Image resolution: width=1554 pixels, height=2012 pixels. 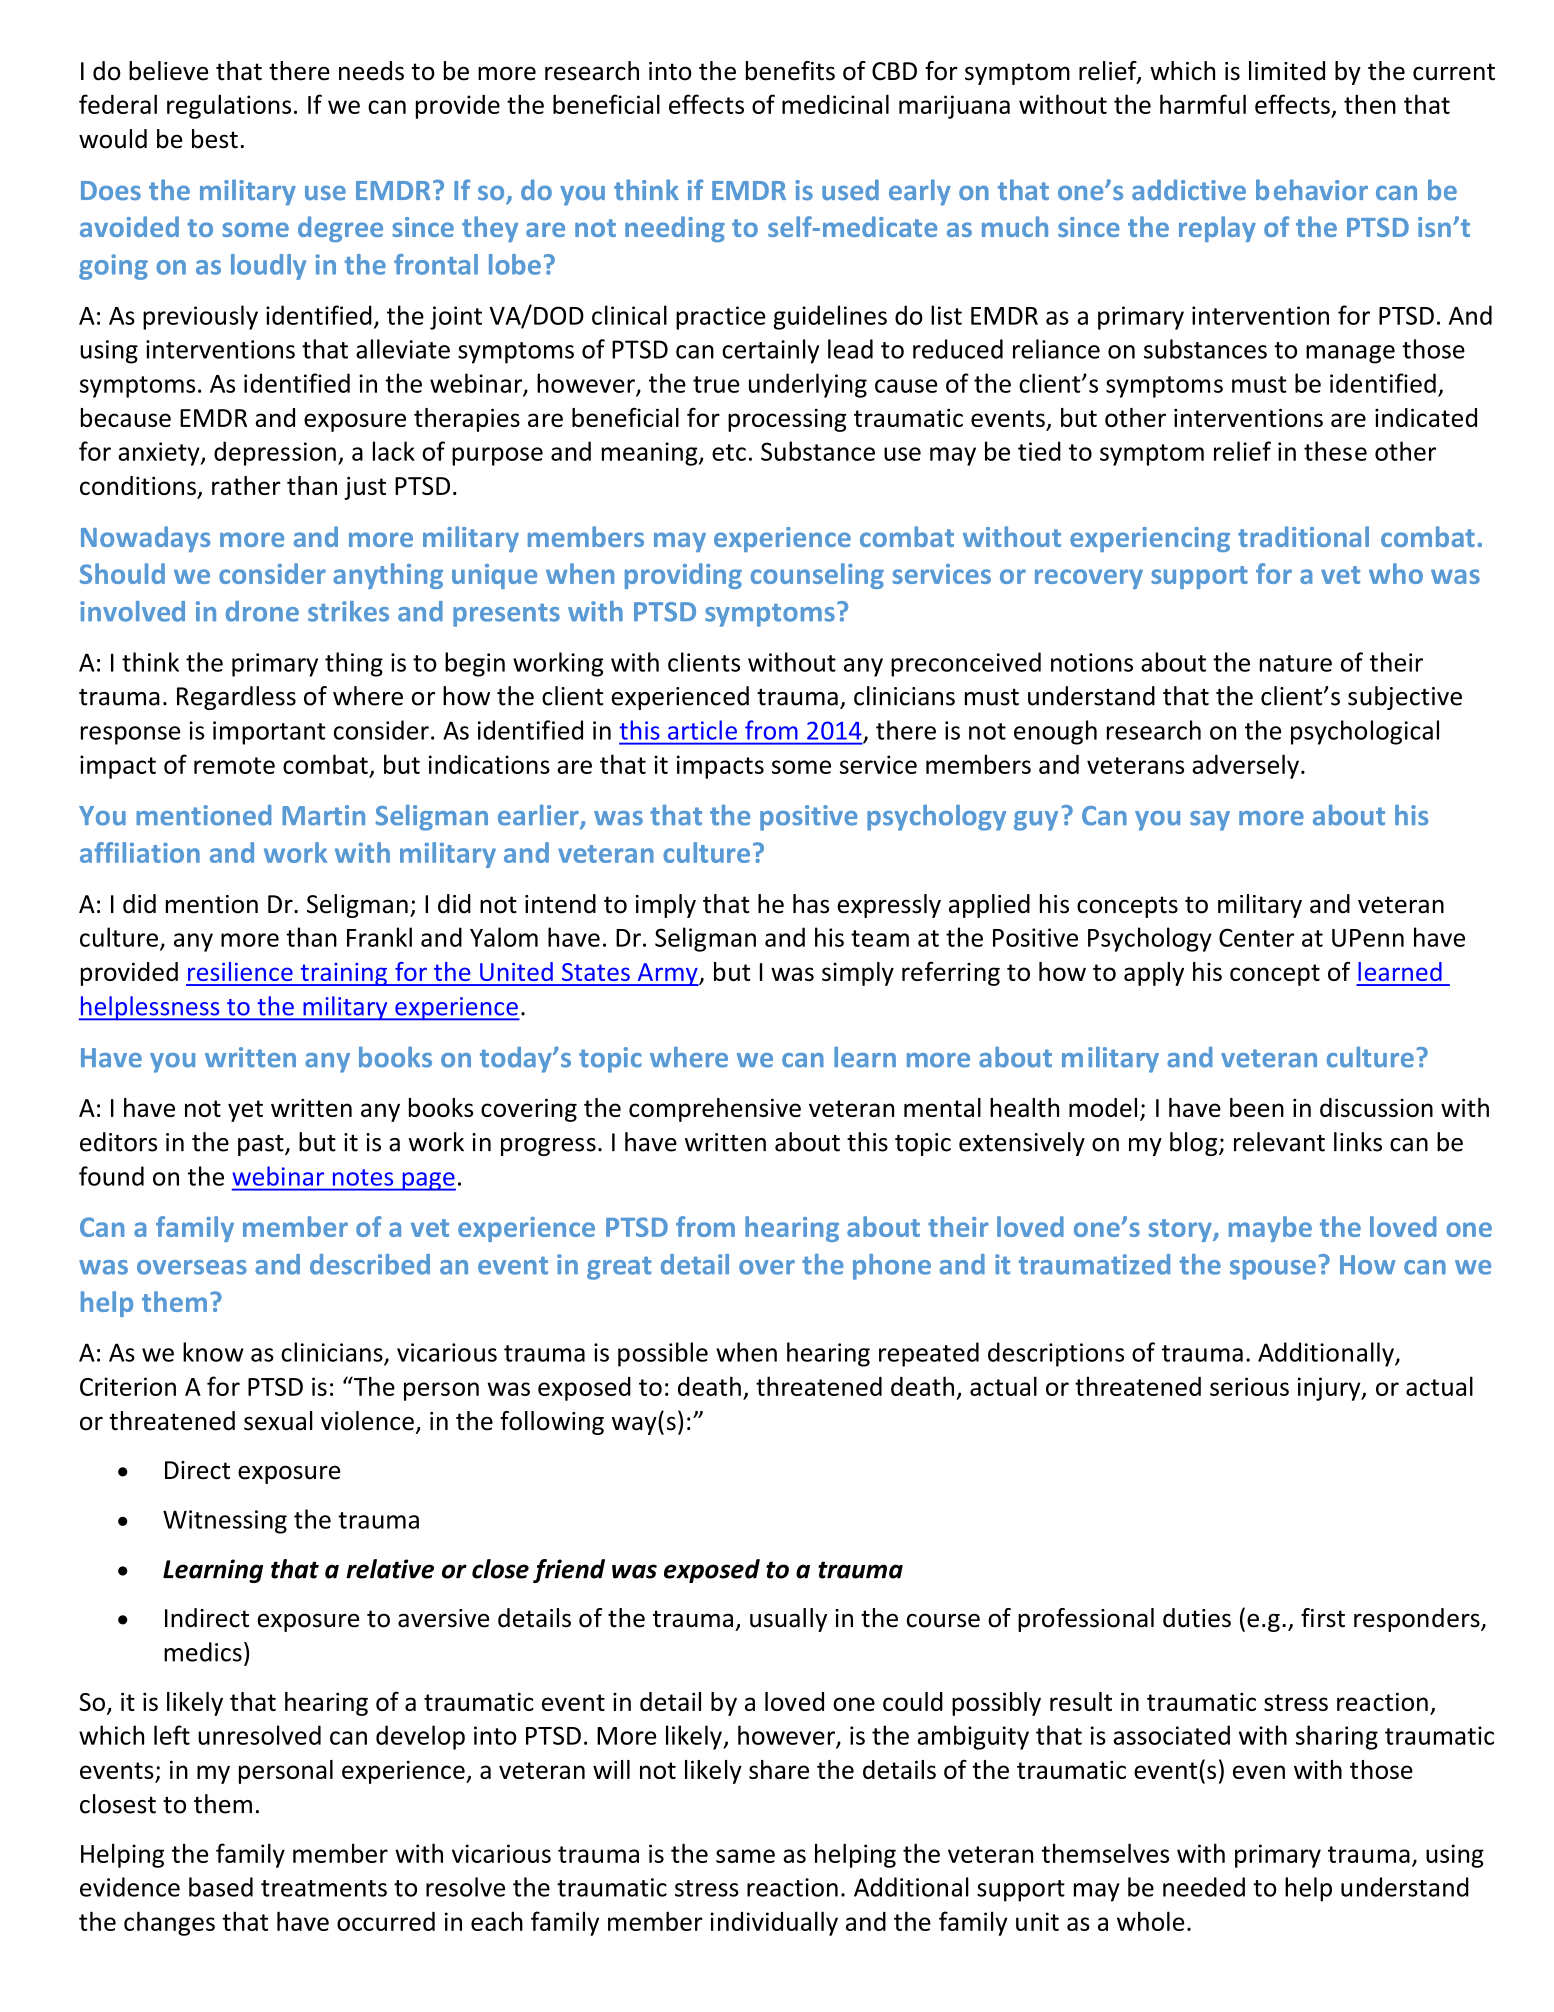 I want to click on limited, so click(x=1287, y=71).
